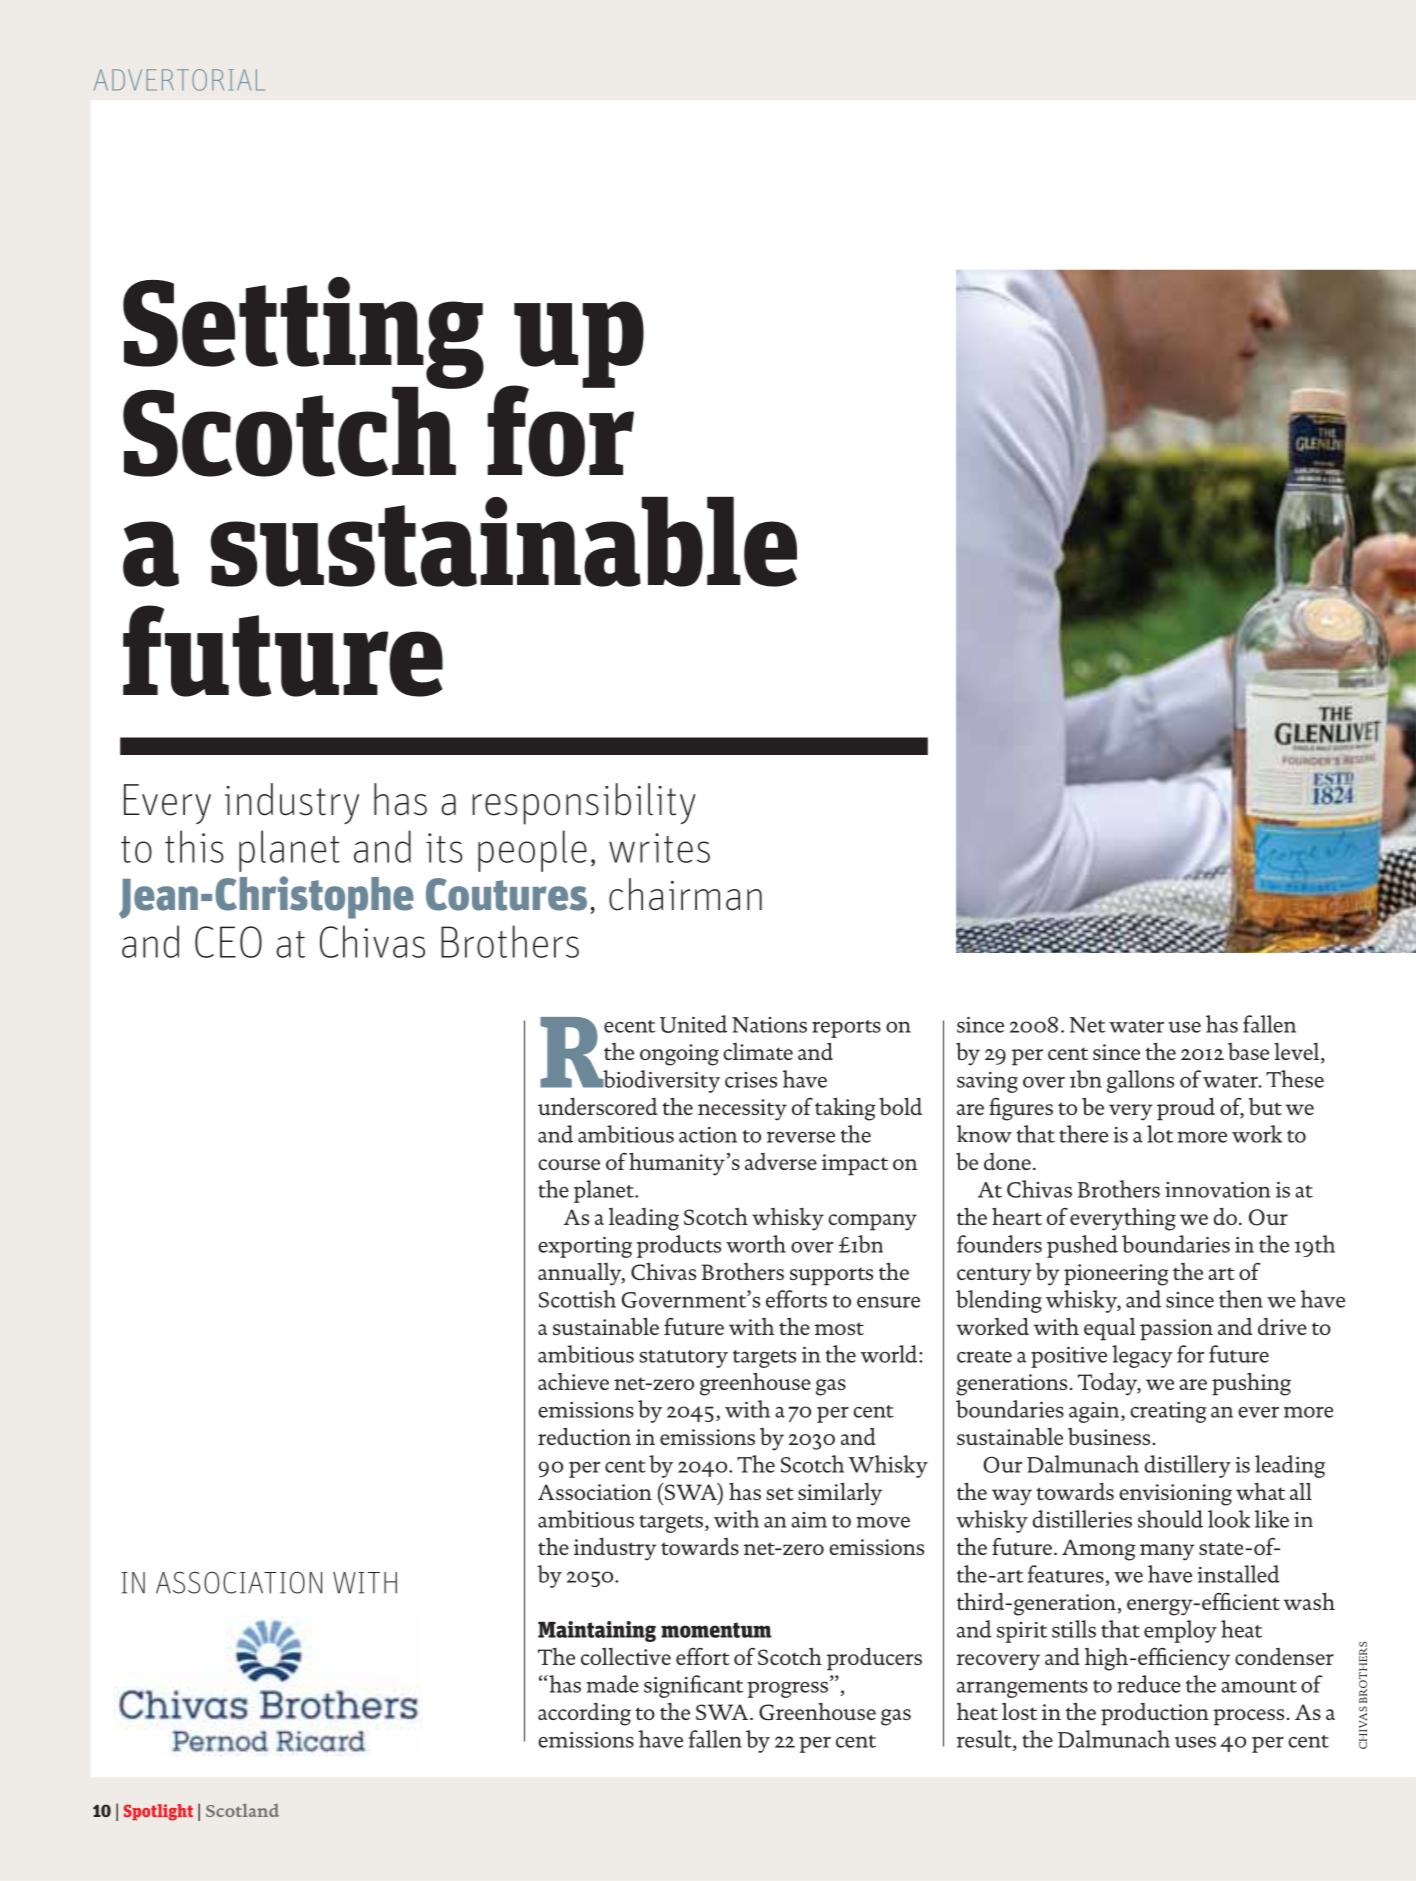 Image resolution: width=1416 pixels, height=1881 pixels. Describe the element at coordinates (194, 846) in the screenshot. I see `this` at that location.
